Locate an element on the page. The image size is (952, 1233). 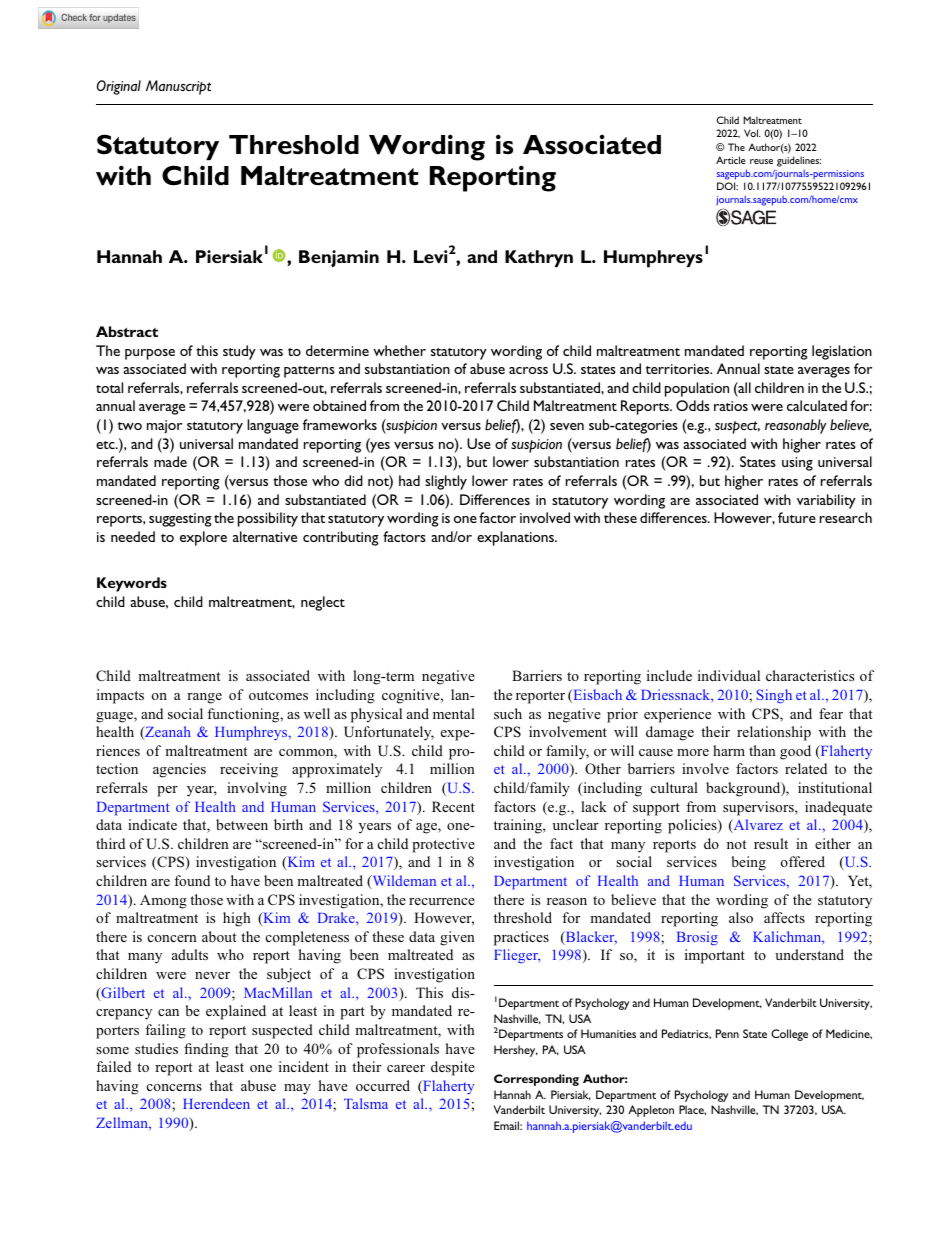
individual is located at coordinates (729, 675).
